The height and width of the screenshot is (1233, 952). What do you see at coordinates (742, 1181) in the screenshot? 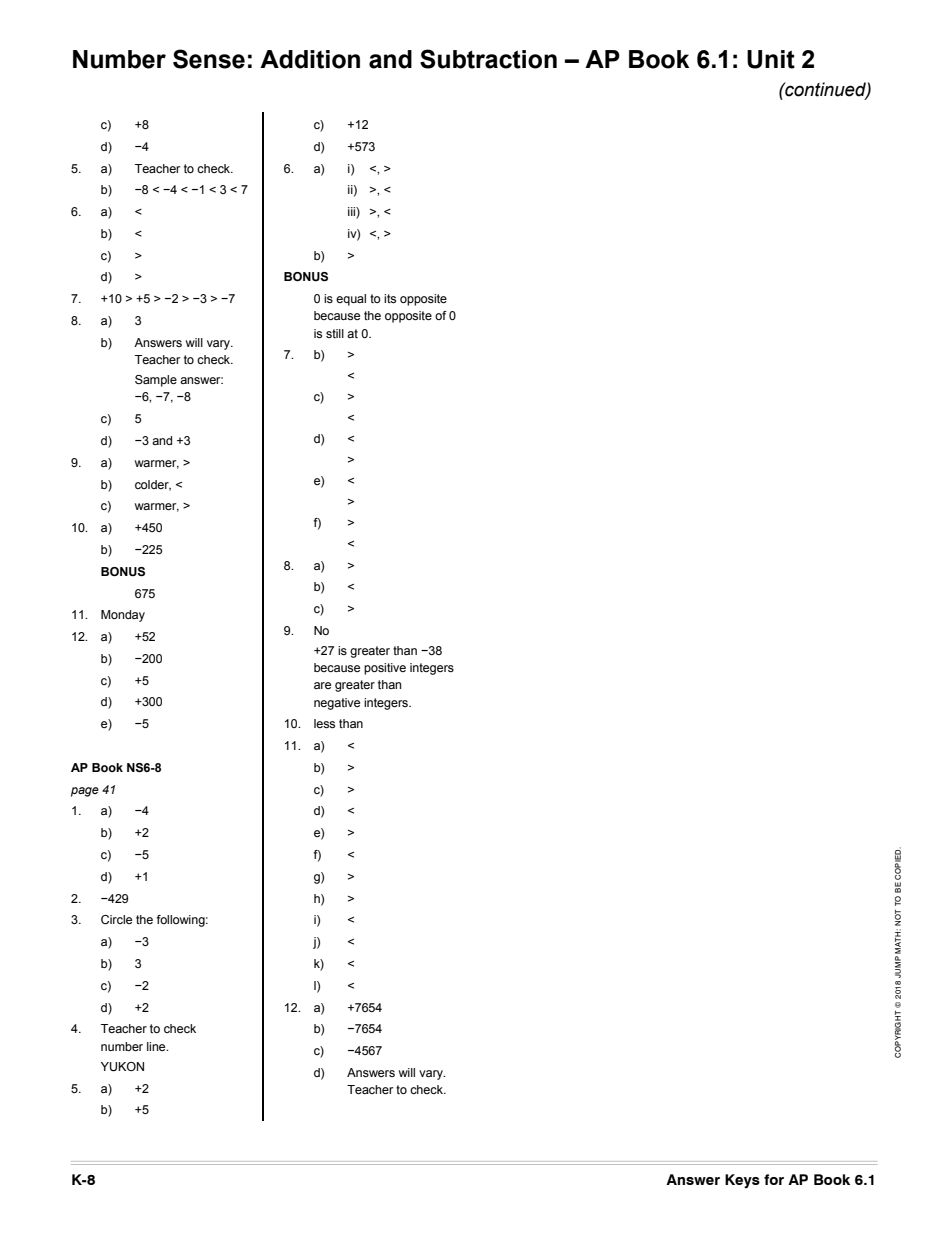
I see `Keys` at bounding box center [742, 1181].
